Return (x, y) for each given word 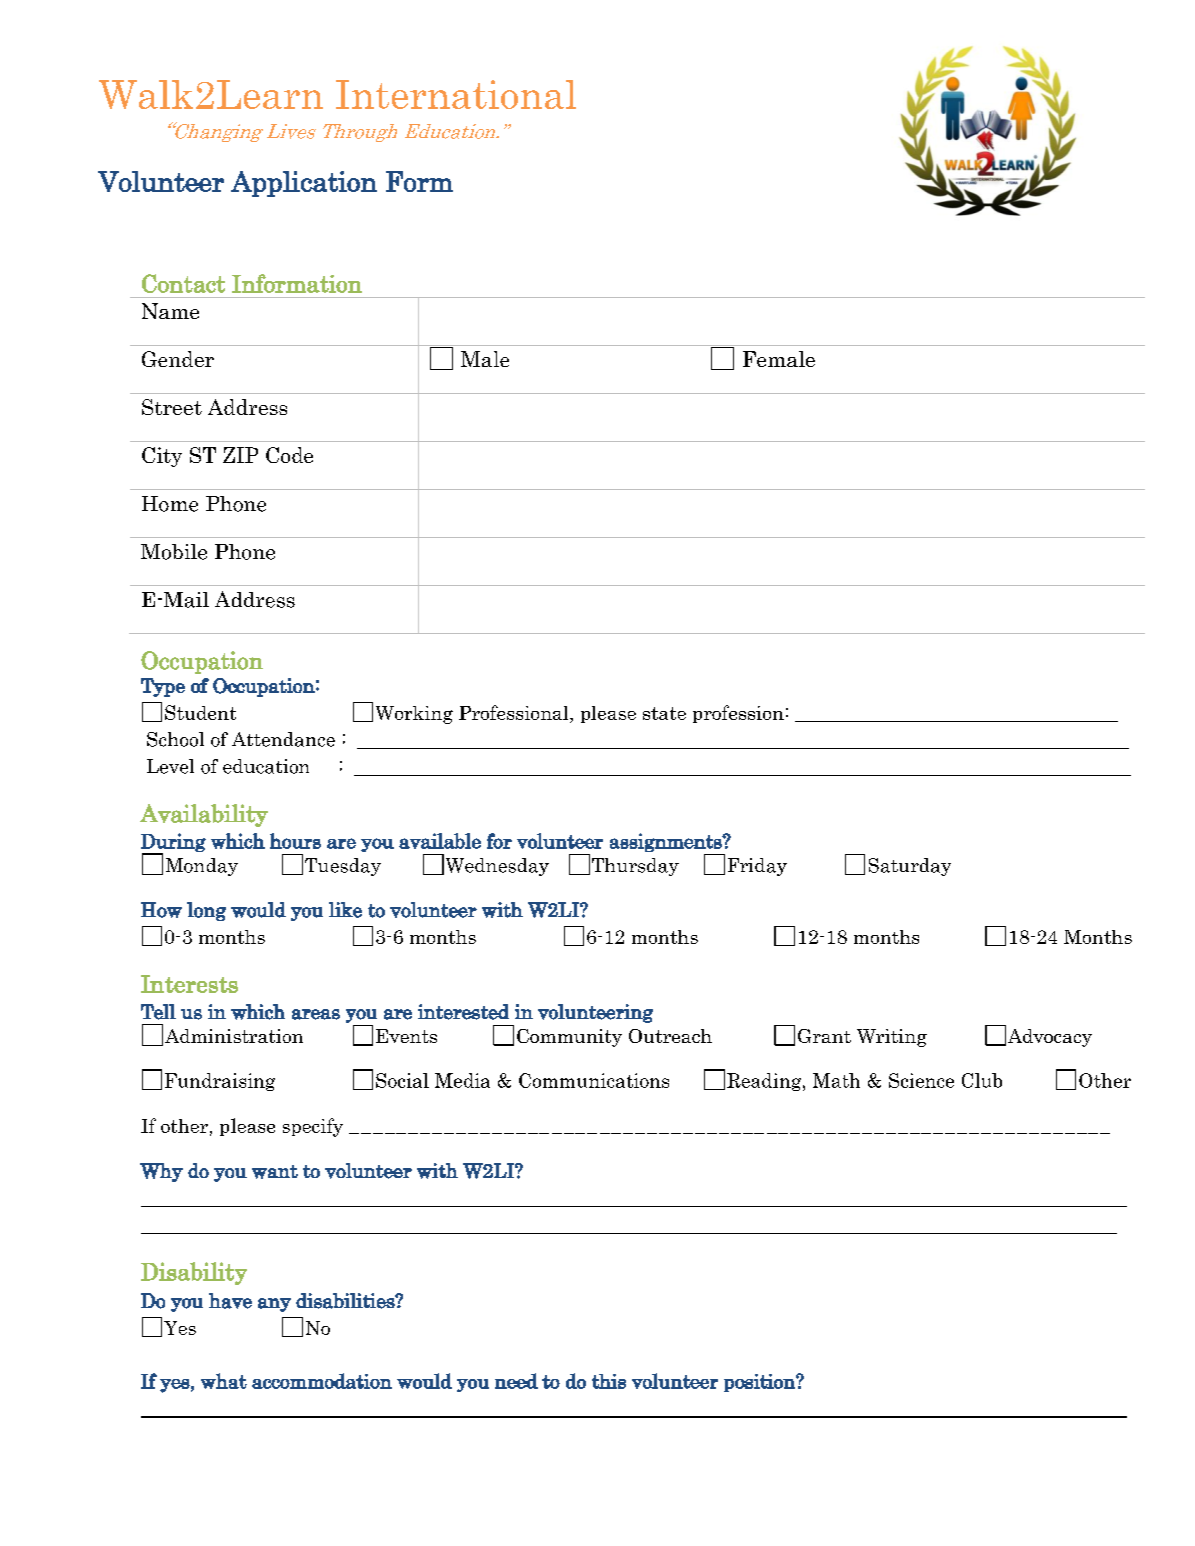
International (456, 94)
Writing (892, 1038)
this (609, 1381)
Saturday (910, 867)
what (224, 1381)
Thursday (635, 867)
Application (304, 184)
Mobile (174, 552)
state (664, 713)
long (206, 911)
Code (289, 455)
